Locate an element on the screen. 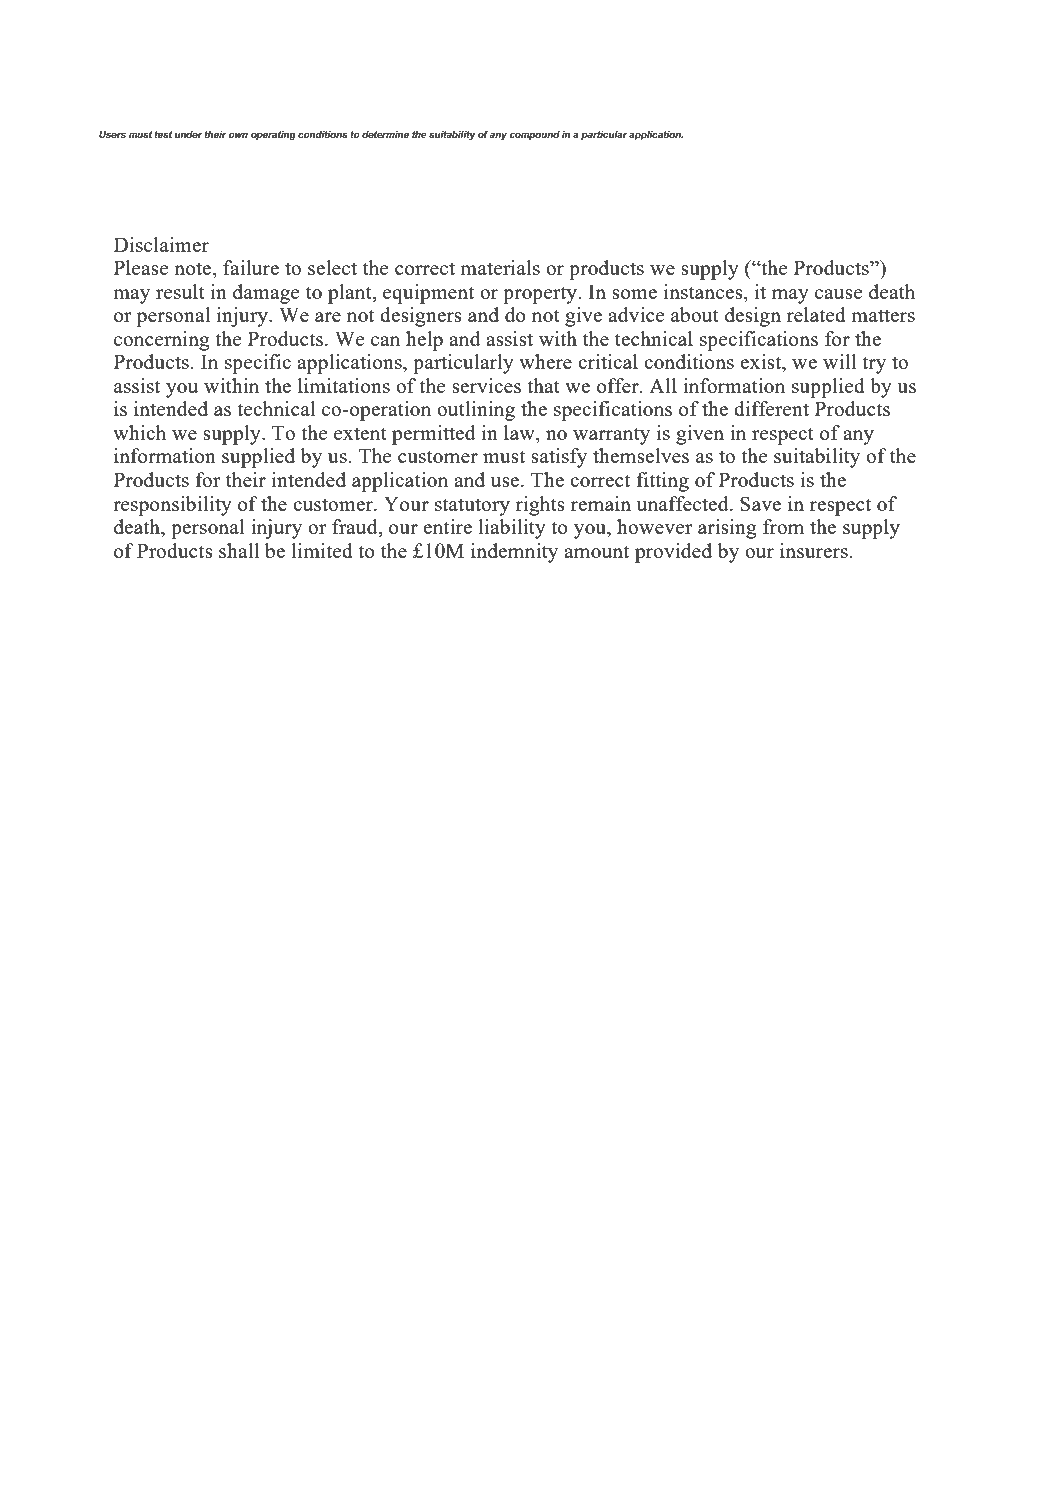 The width and height of the screenshot is (1055, 1492). under is located at coordinates (188, 134).
